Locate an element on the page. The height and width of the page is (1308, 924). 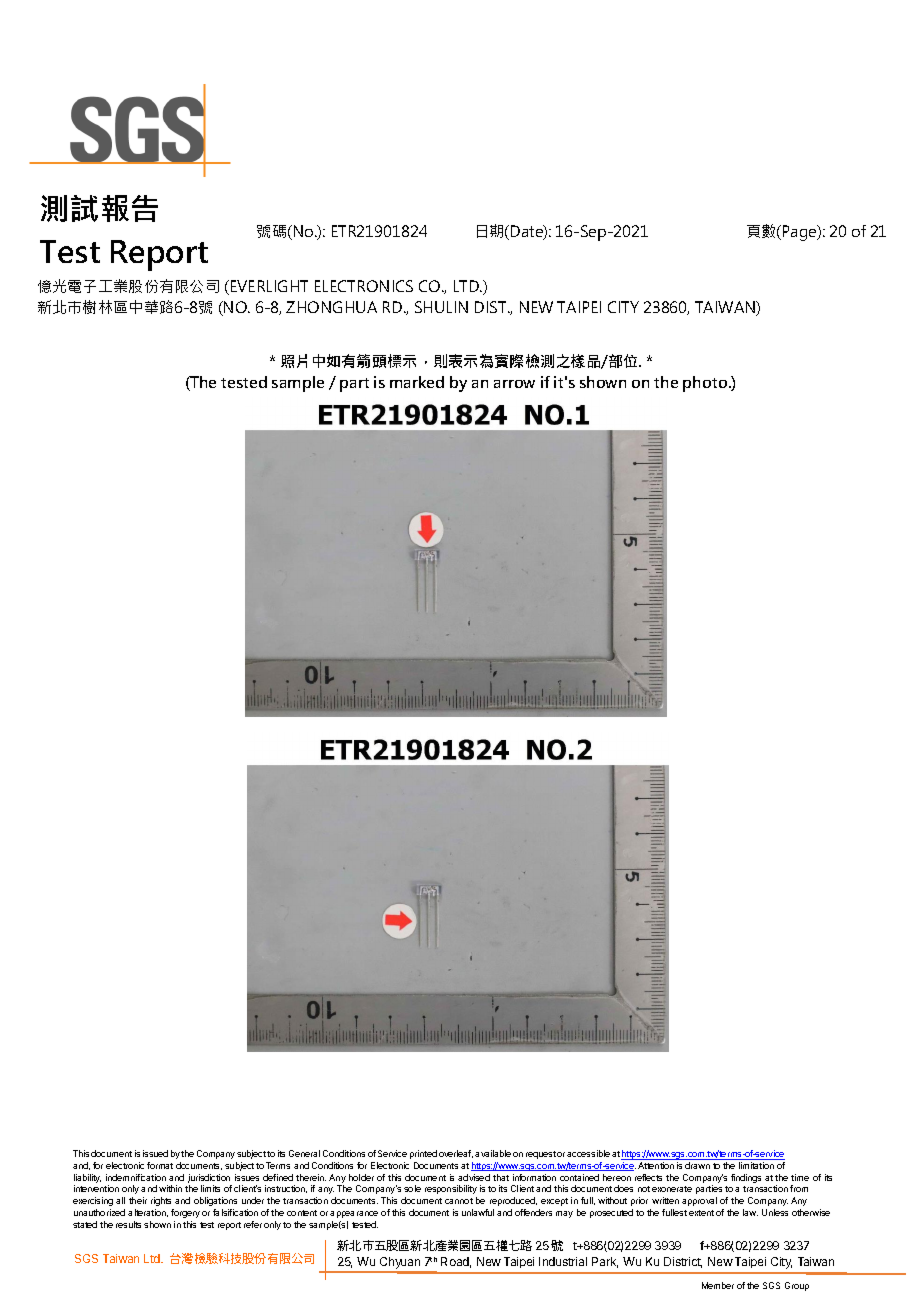
unlawful is located at coordinates (478, 1212).
